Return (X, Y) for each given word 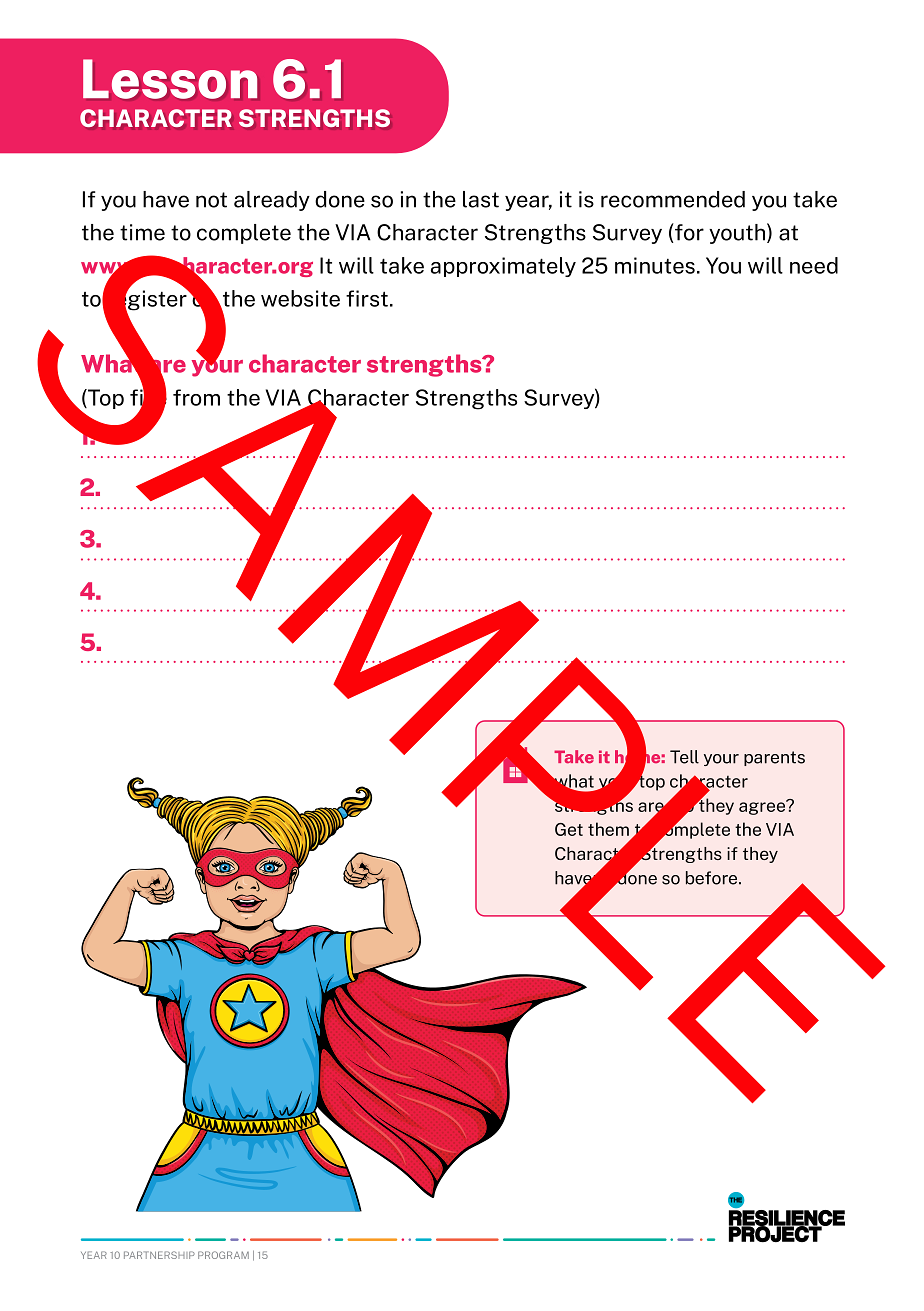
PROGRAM (223, 1255)
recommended (673, 199)
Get (569, 829)
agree (763, 807)
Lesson (170, 79)
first (367, 298)
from (196, 397)
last (481, 199)
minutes (655, 265)
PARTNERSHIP (159, 1255)
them (608, 829)
